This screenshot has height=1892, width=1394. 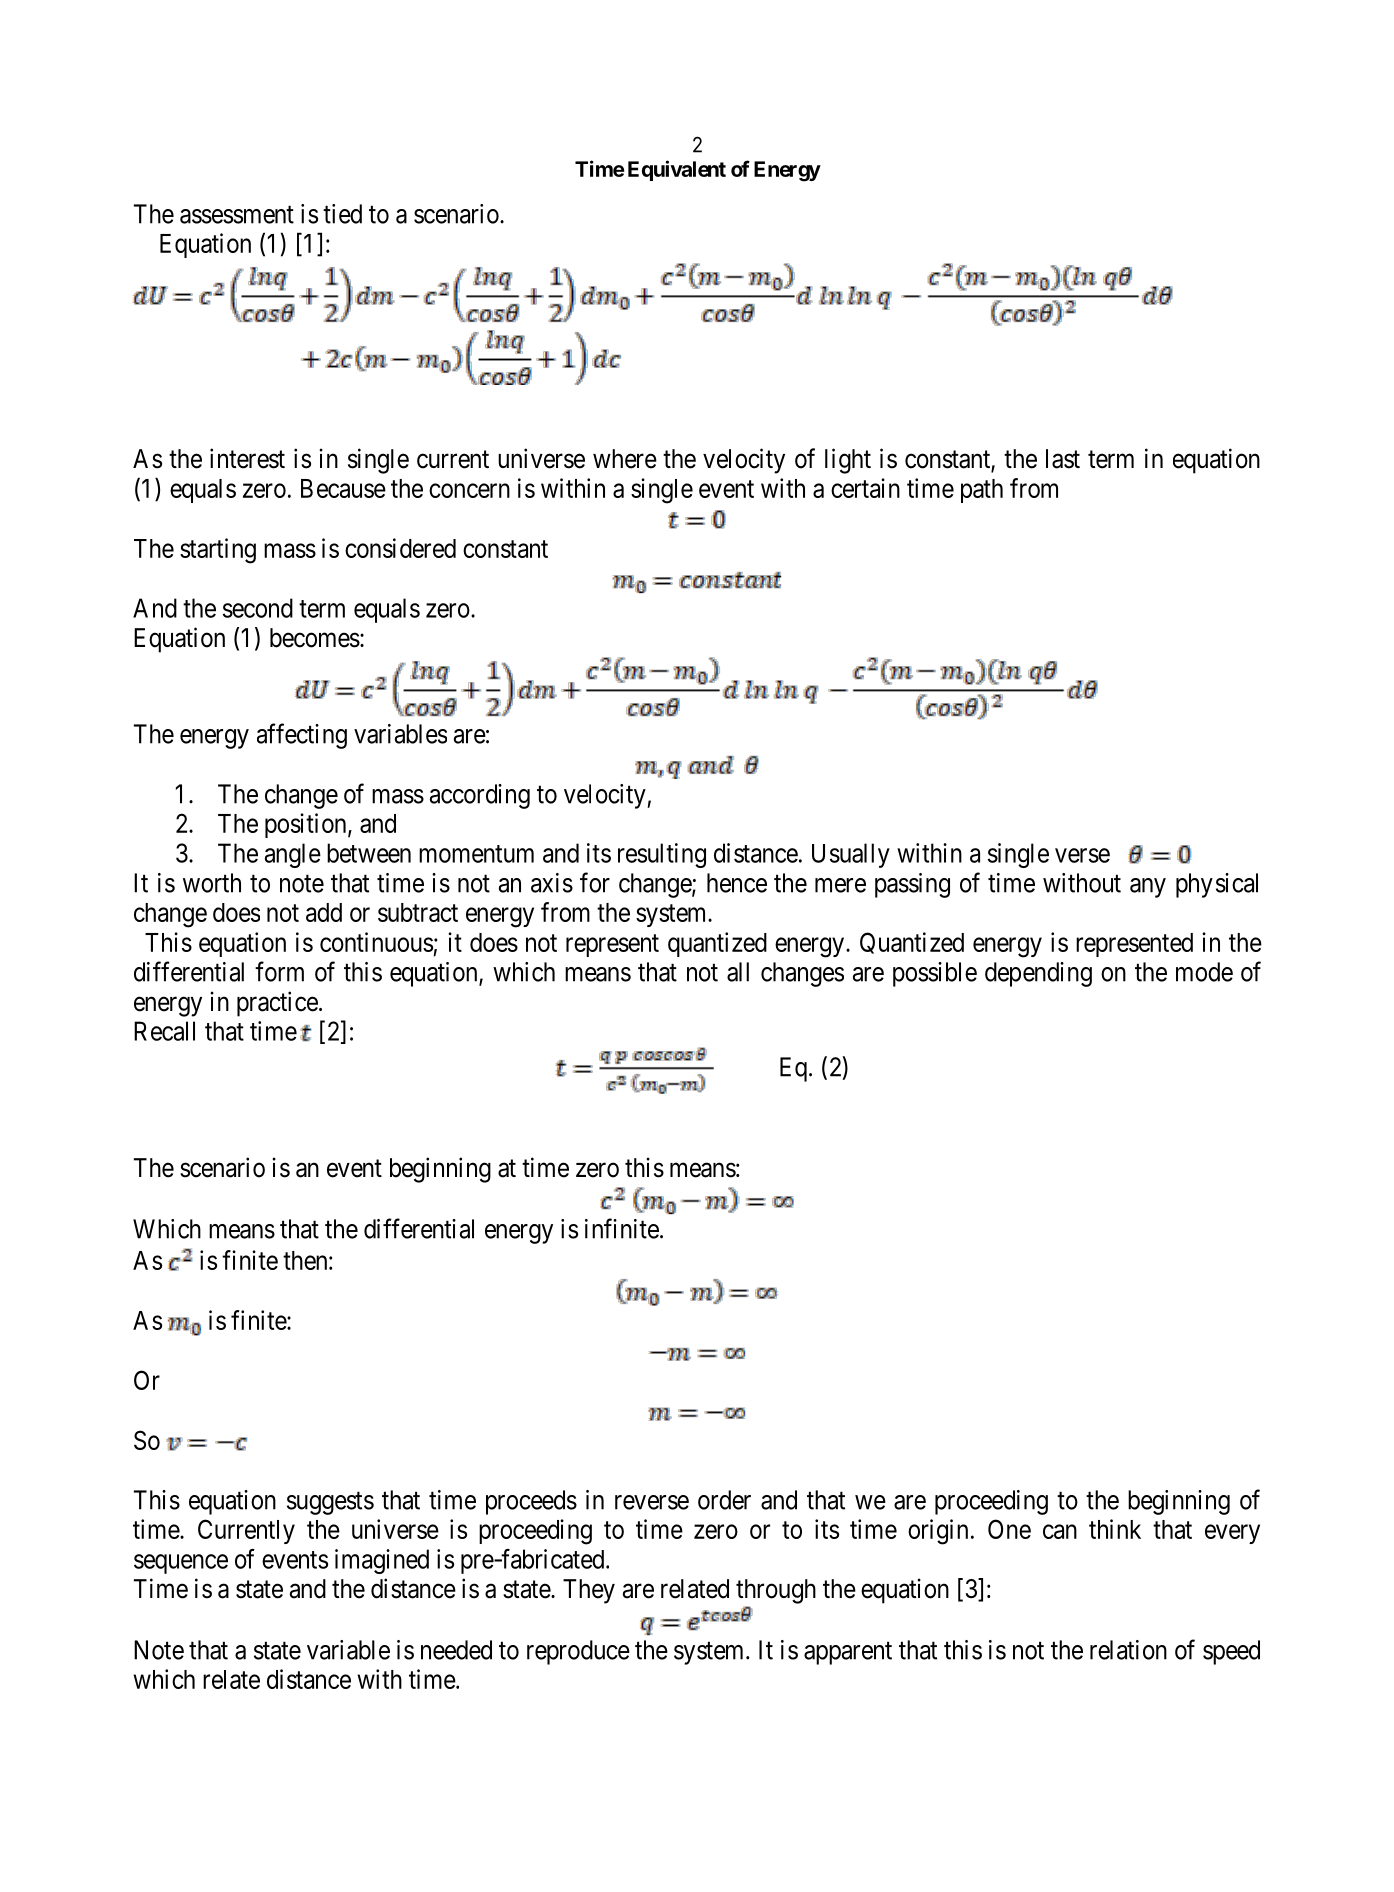 I want to click on path, so click(x=982, y=491).
